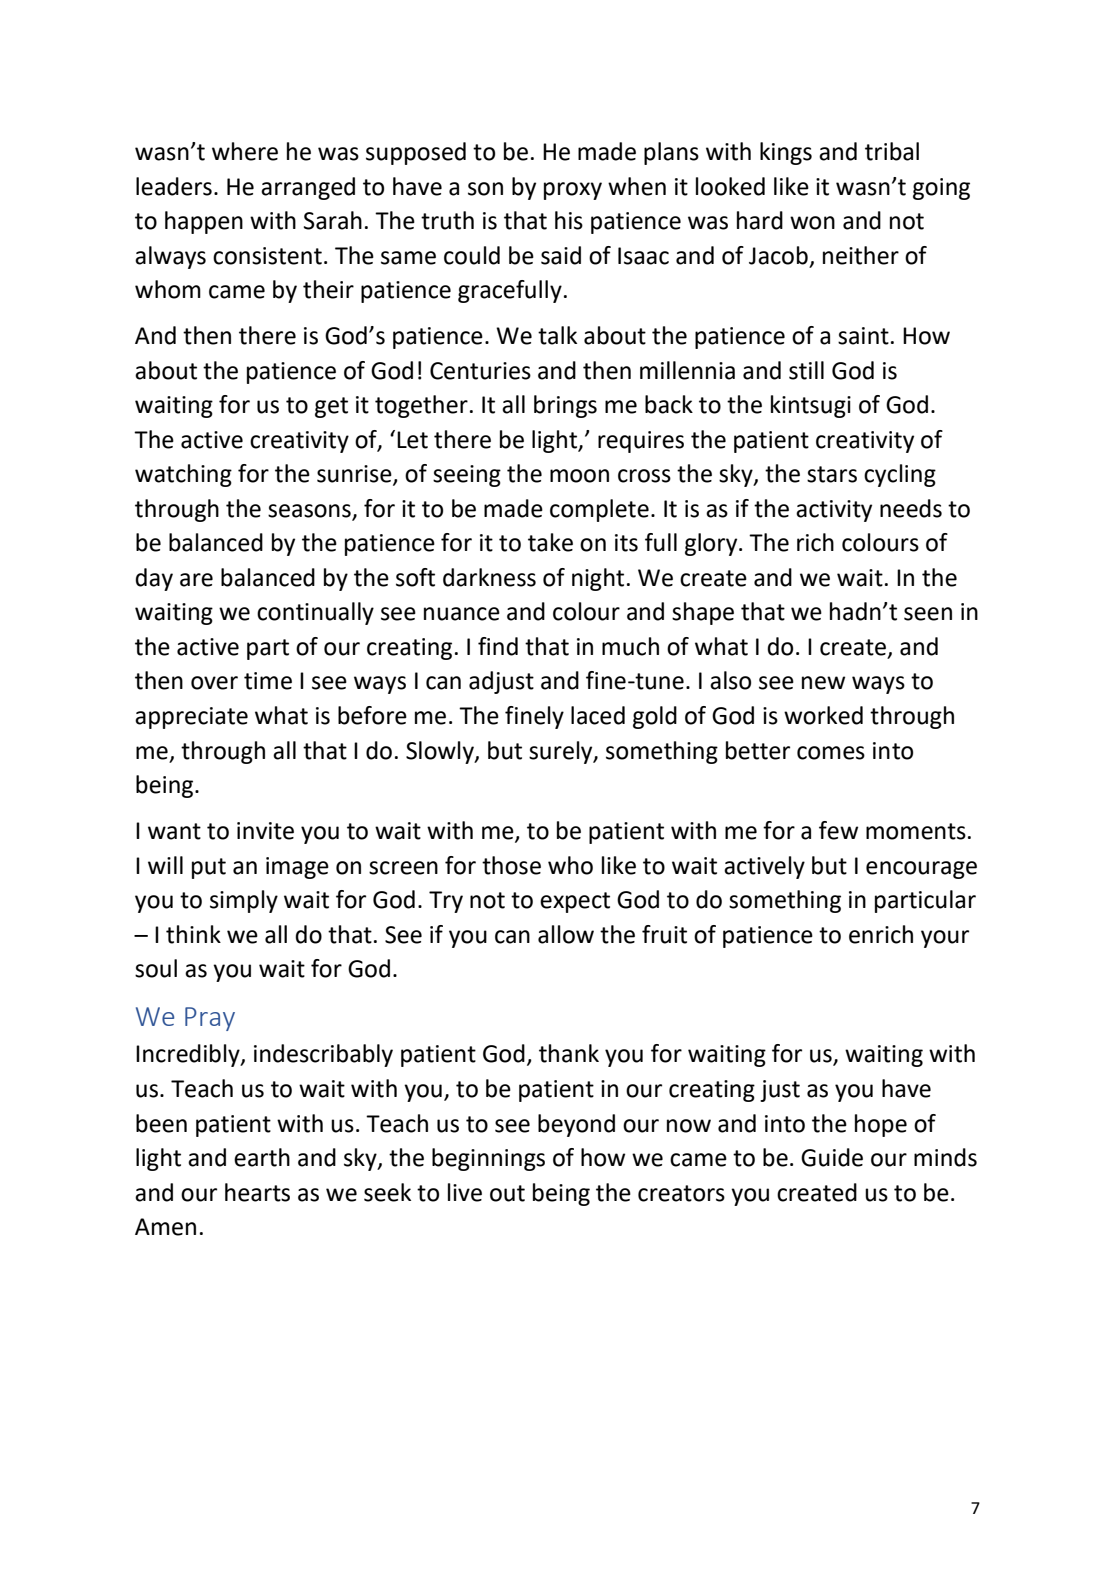 This screenshot has height=1577, width=1115. What do you see at coordinates (832, 1157) in the screenshot?
I see `Guide` at bounding box center [832, 1157].
